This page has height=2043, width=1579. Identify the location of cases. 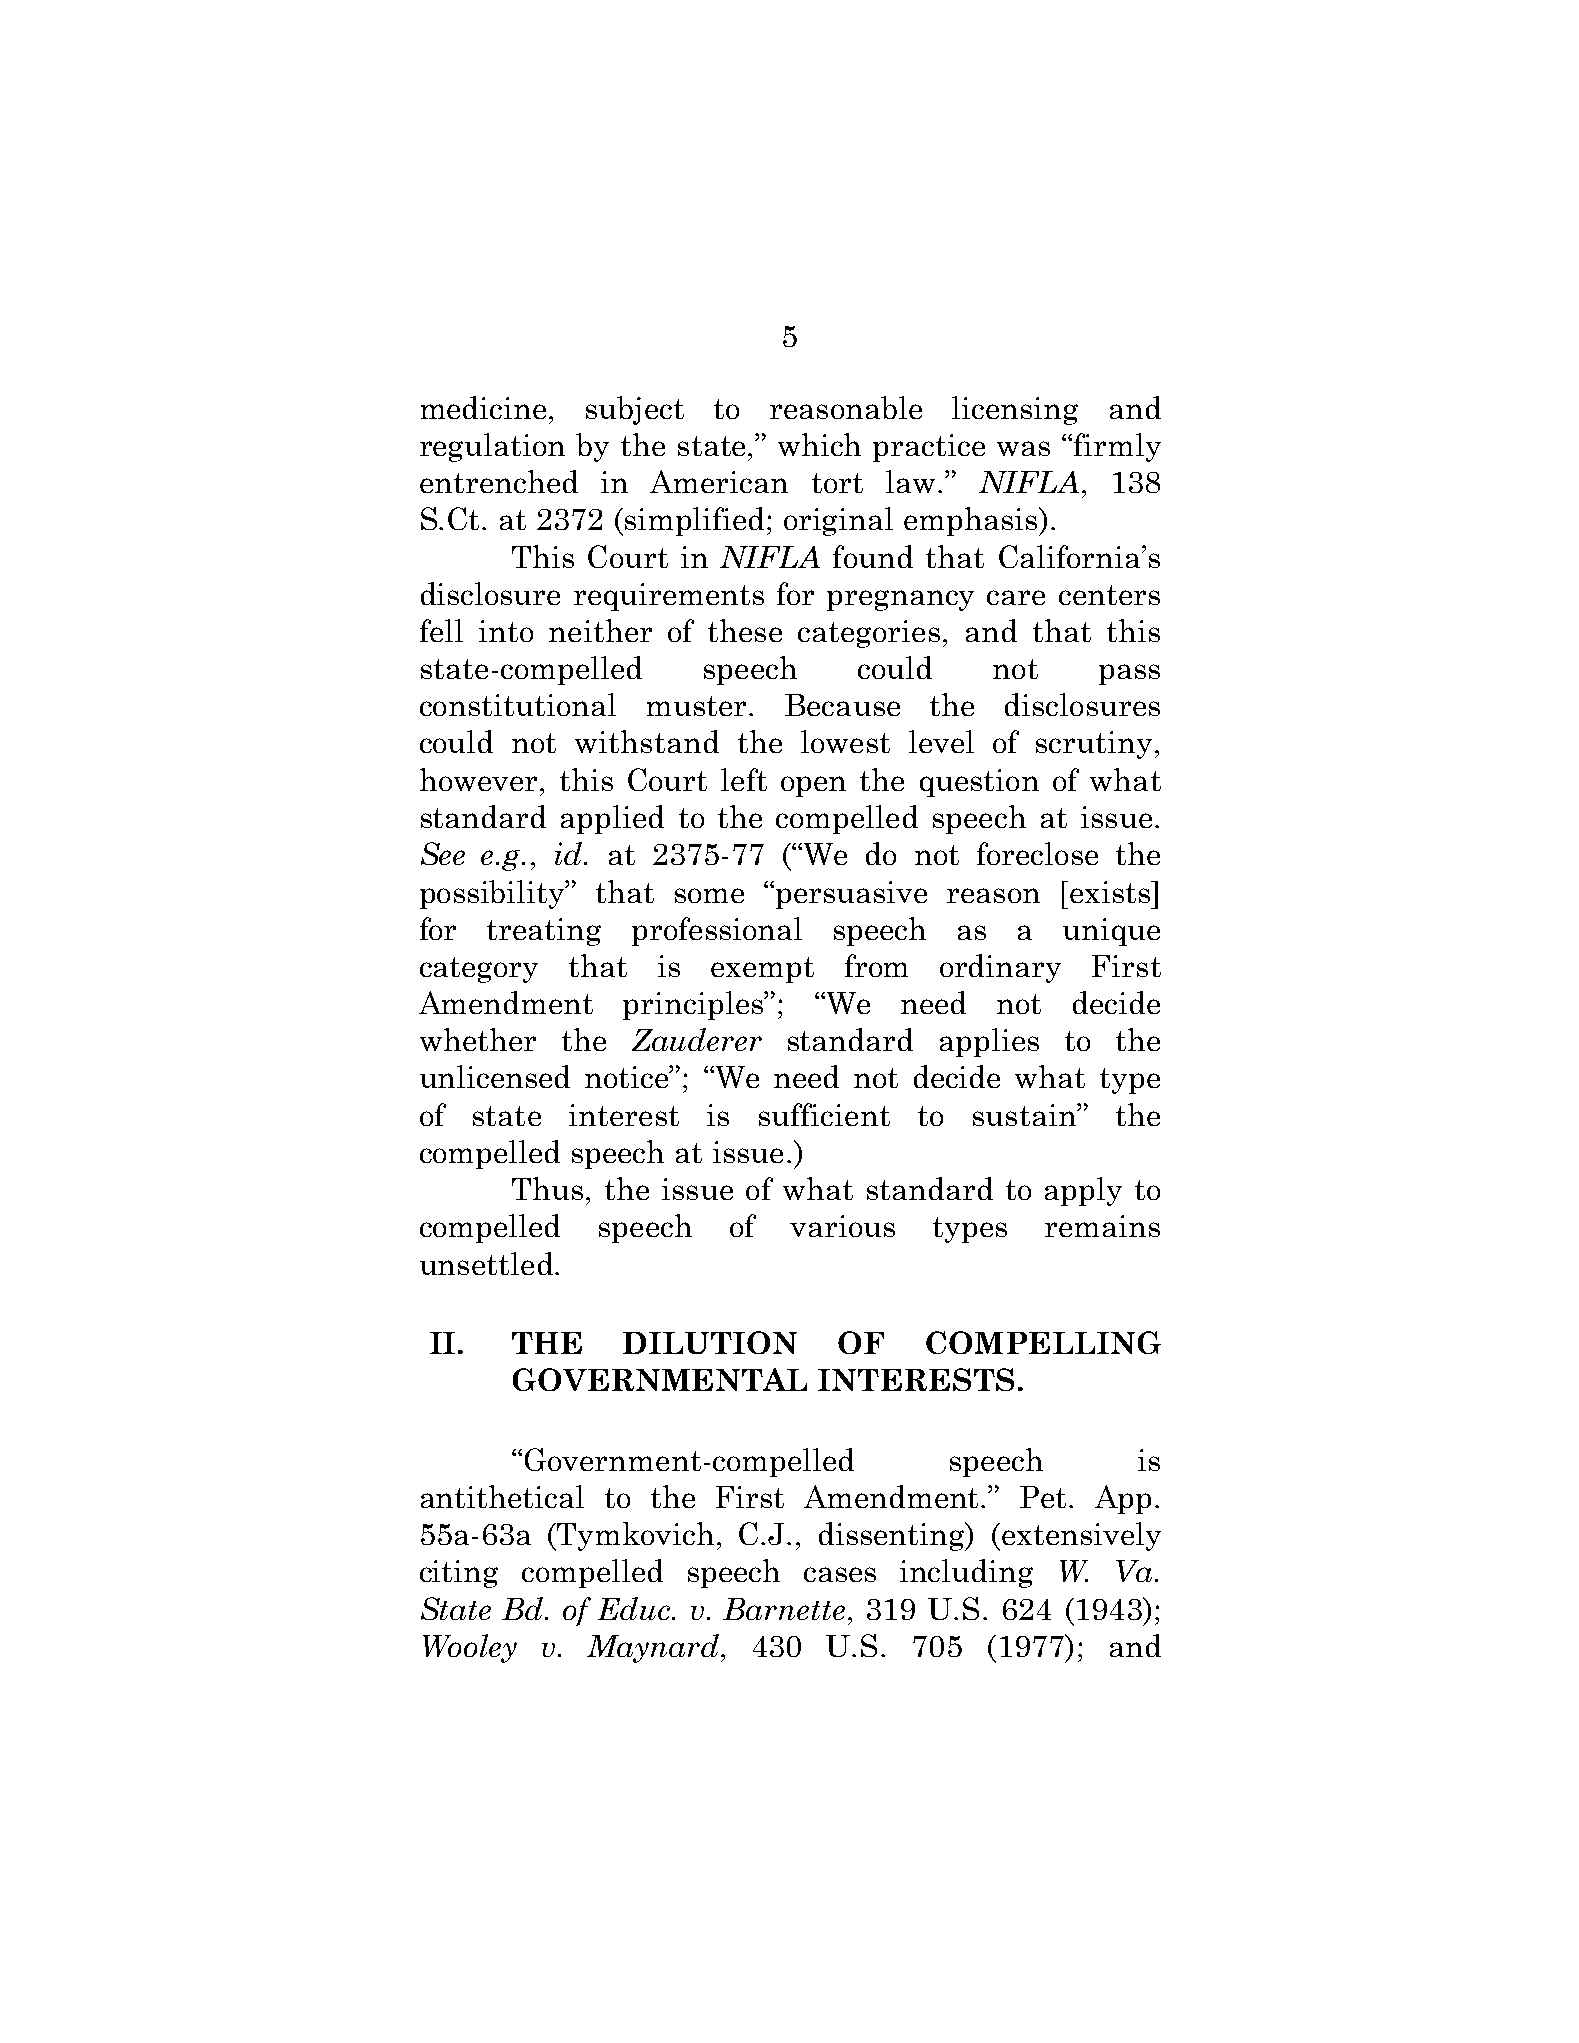
(840, 1574).
